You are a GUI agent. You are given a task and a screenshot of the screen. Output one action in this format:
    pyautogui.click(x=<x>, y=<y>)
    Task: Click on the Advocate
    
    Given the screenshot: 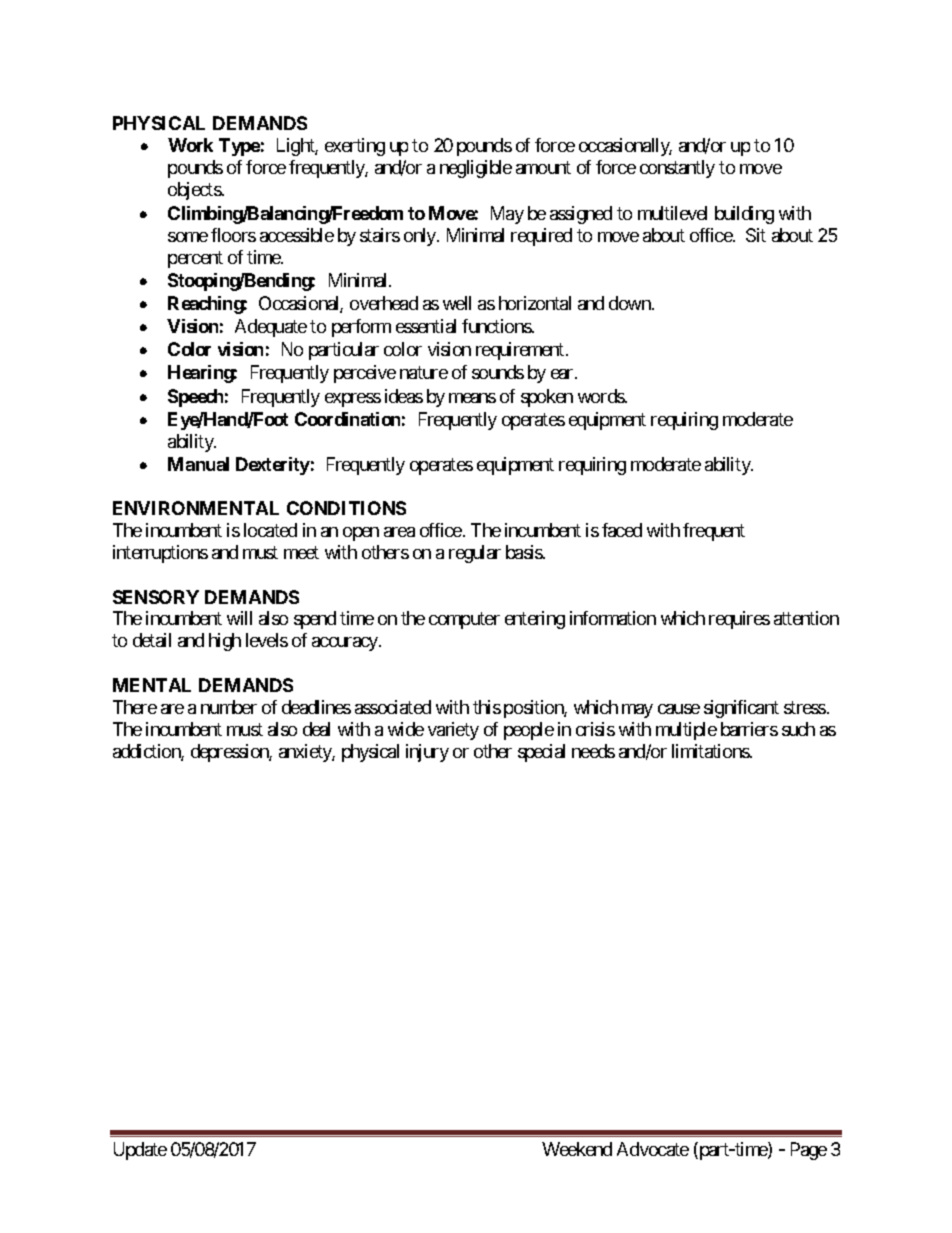 What is the action you would take?
    pyautogui.click(x=653, y=1149)
